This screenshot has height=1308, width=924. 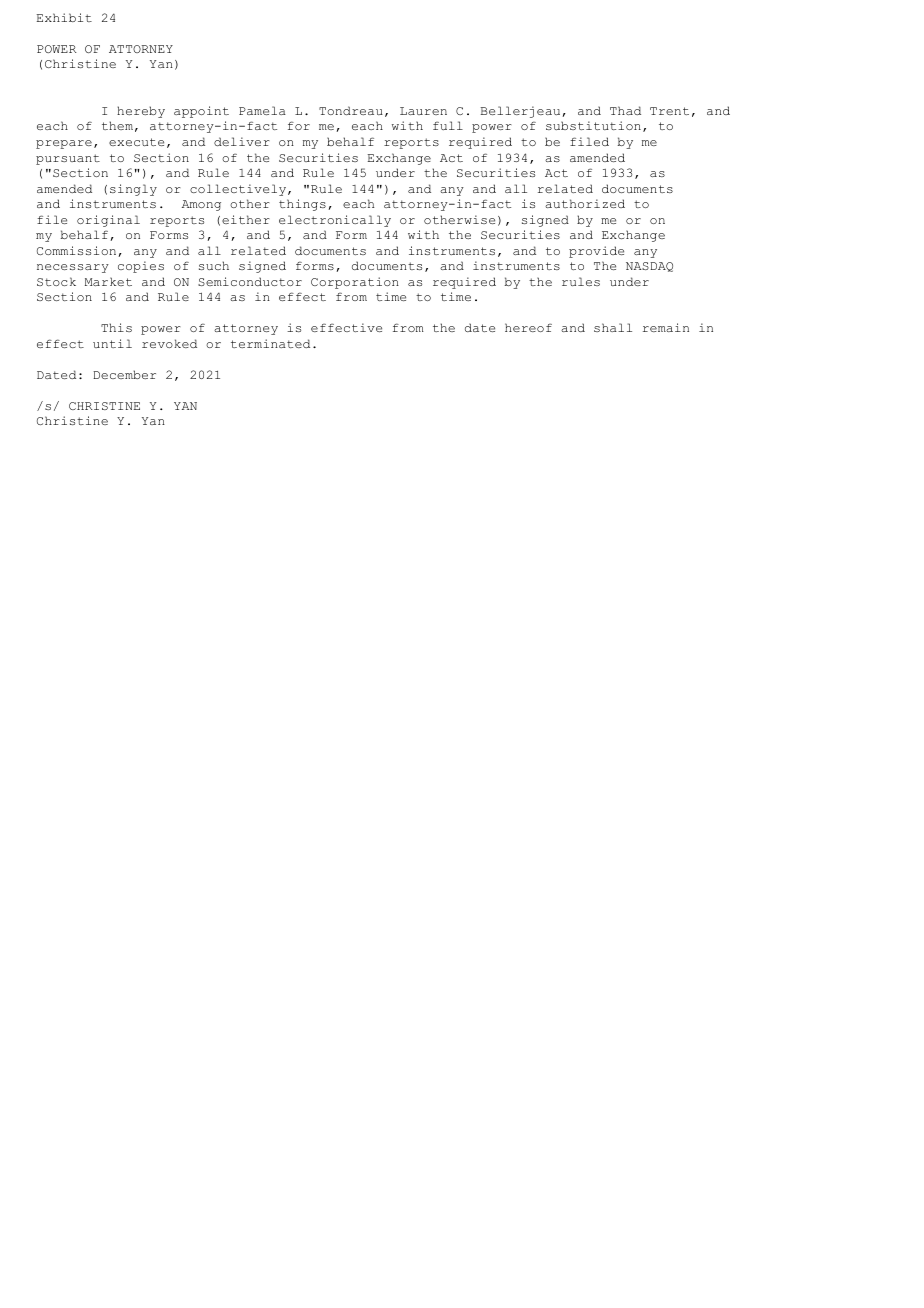 I want to click on terminated, so click(x=270, y=343).
